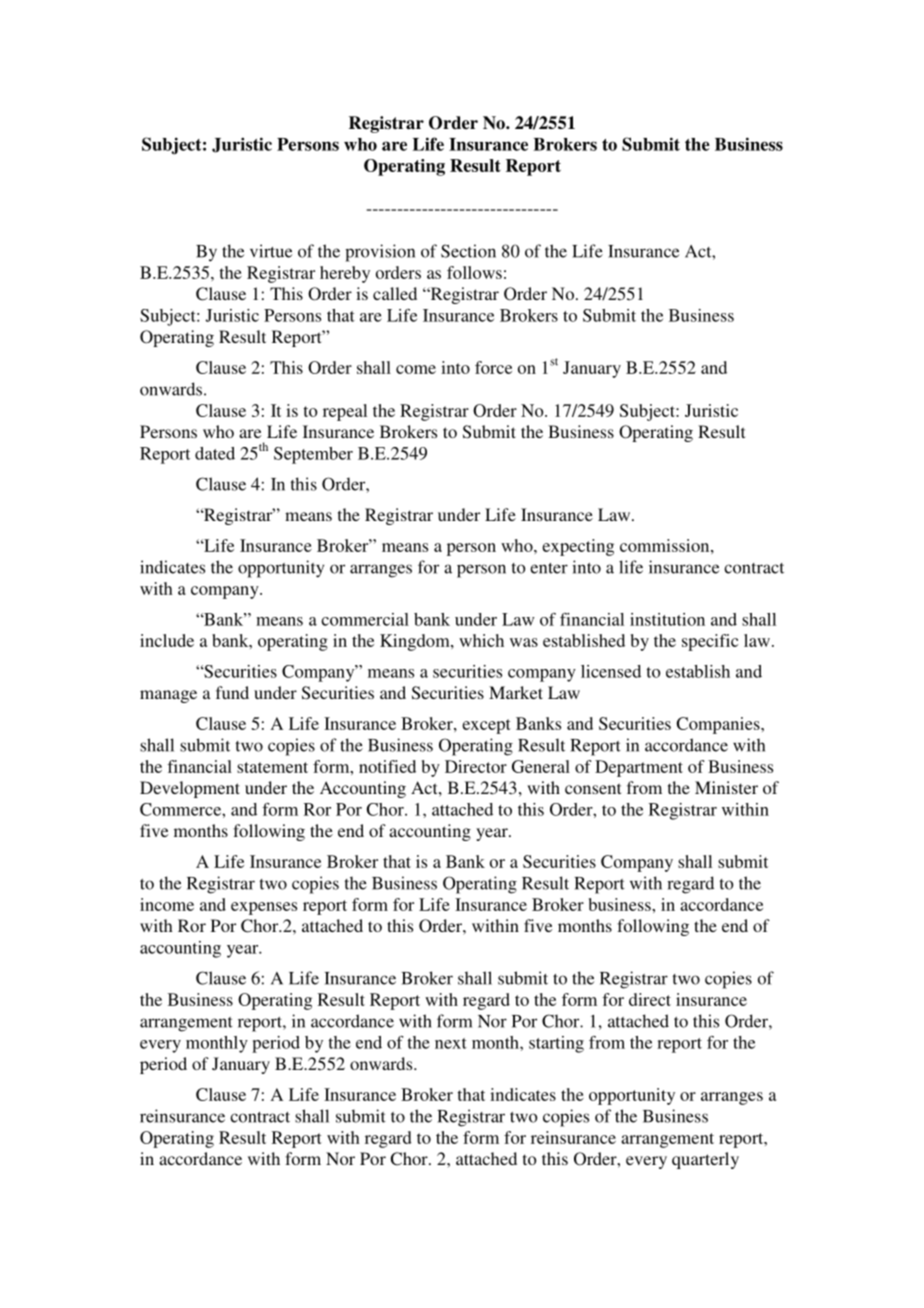 Image resolution: width=924 pixels, height=1308 pixels. What do you see at coordinates (468, 251) in the image?
I see `Section` at bounding box center [468, 251].
